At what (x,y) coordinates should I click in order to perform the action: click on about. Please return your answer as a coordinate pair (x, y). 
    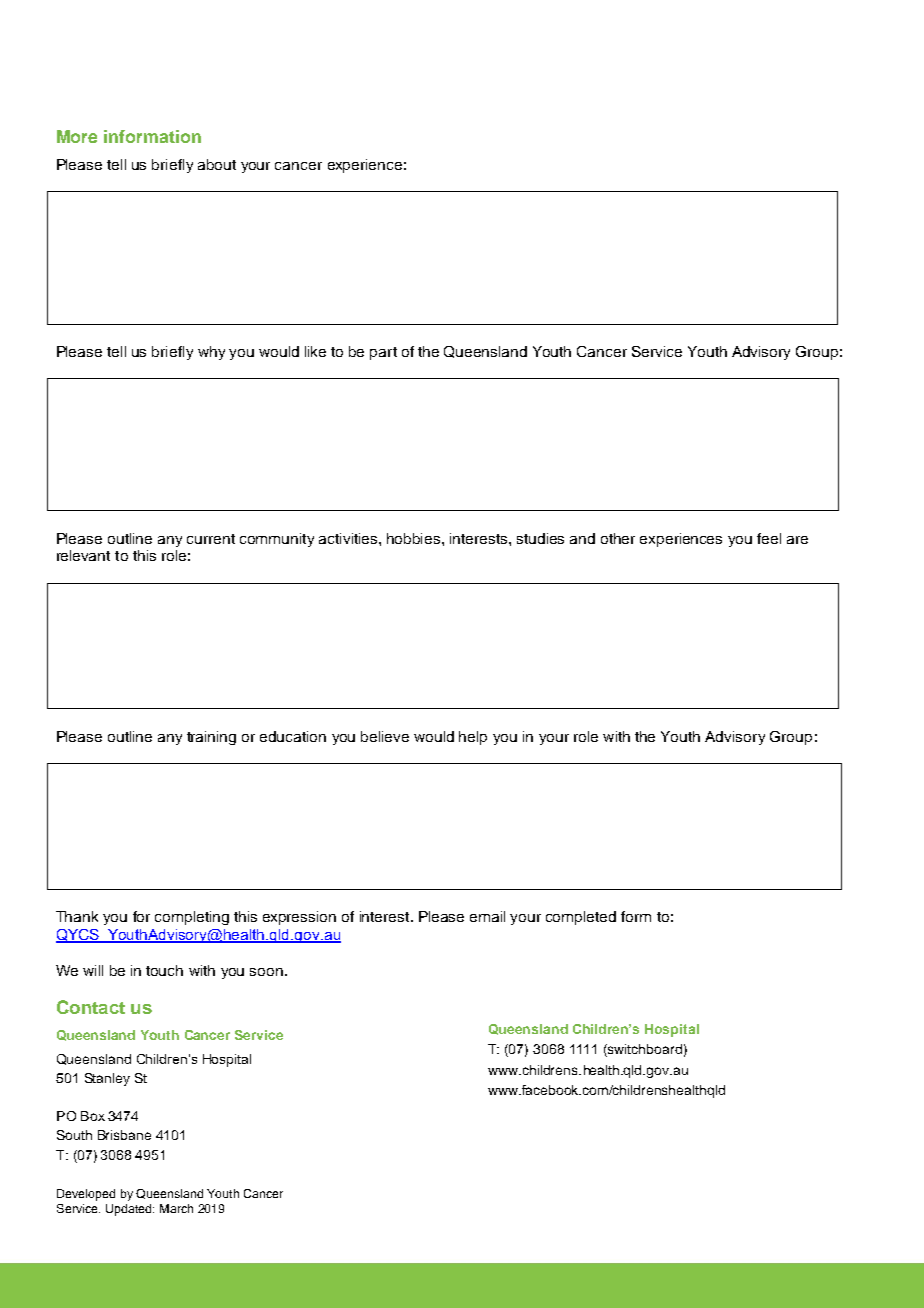
    Looking at the image, I should click on (217, 164).
